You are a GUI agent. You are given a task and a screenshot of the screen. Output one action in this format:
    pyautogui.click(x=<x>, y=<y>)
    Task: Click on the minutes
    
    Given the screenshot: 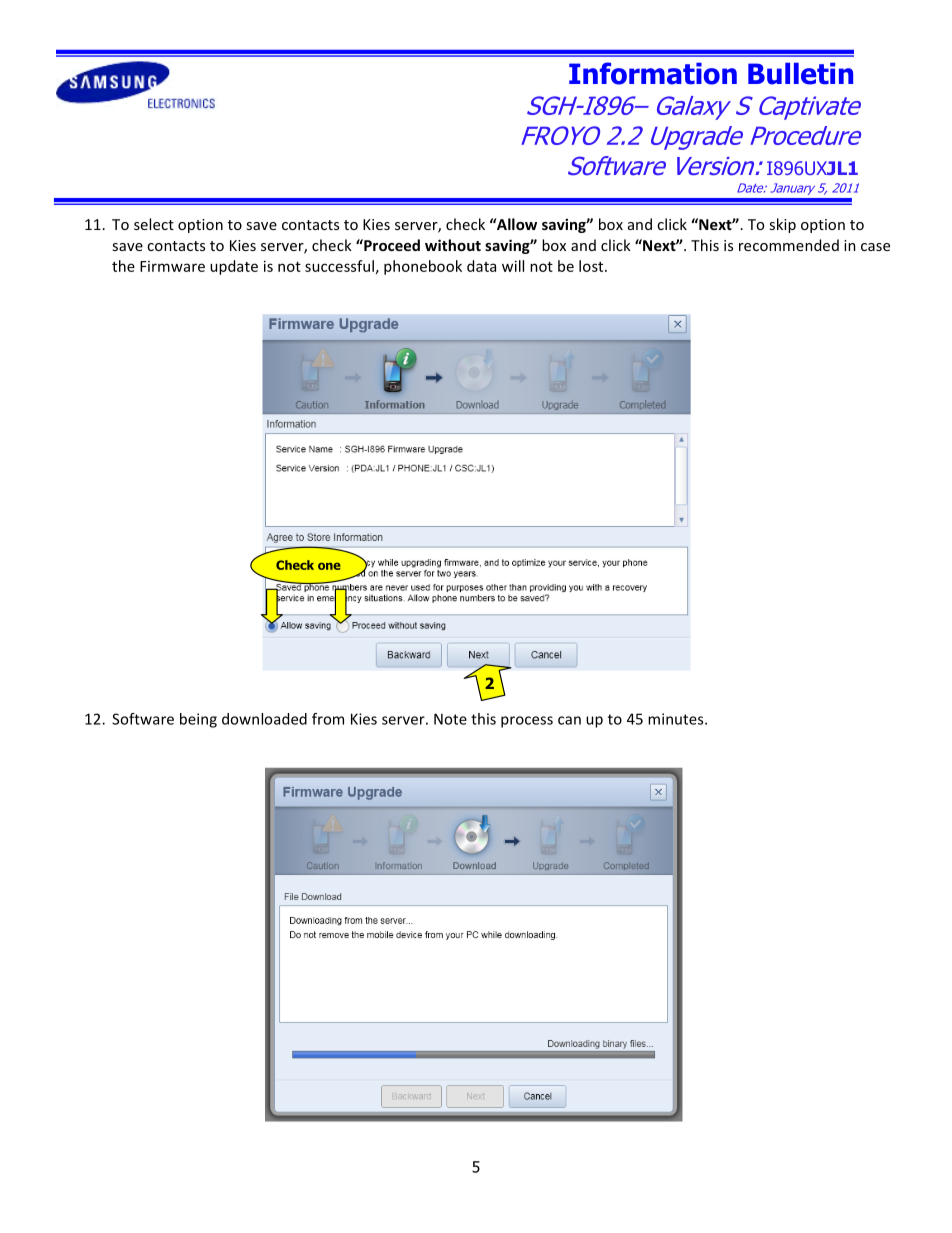 What is the action you would take?
    pyautogui.click(x=677, y=719)
